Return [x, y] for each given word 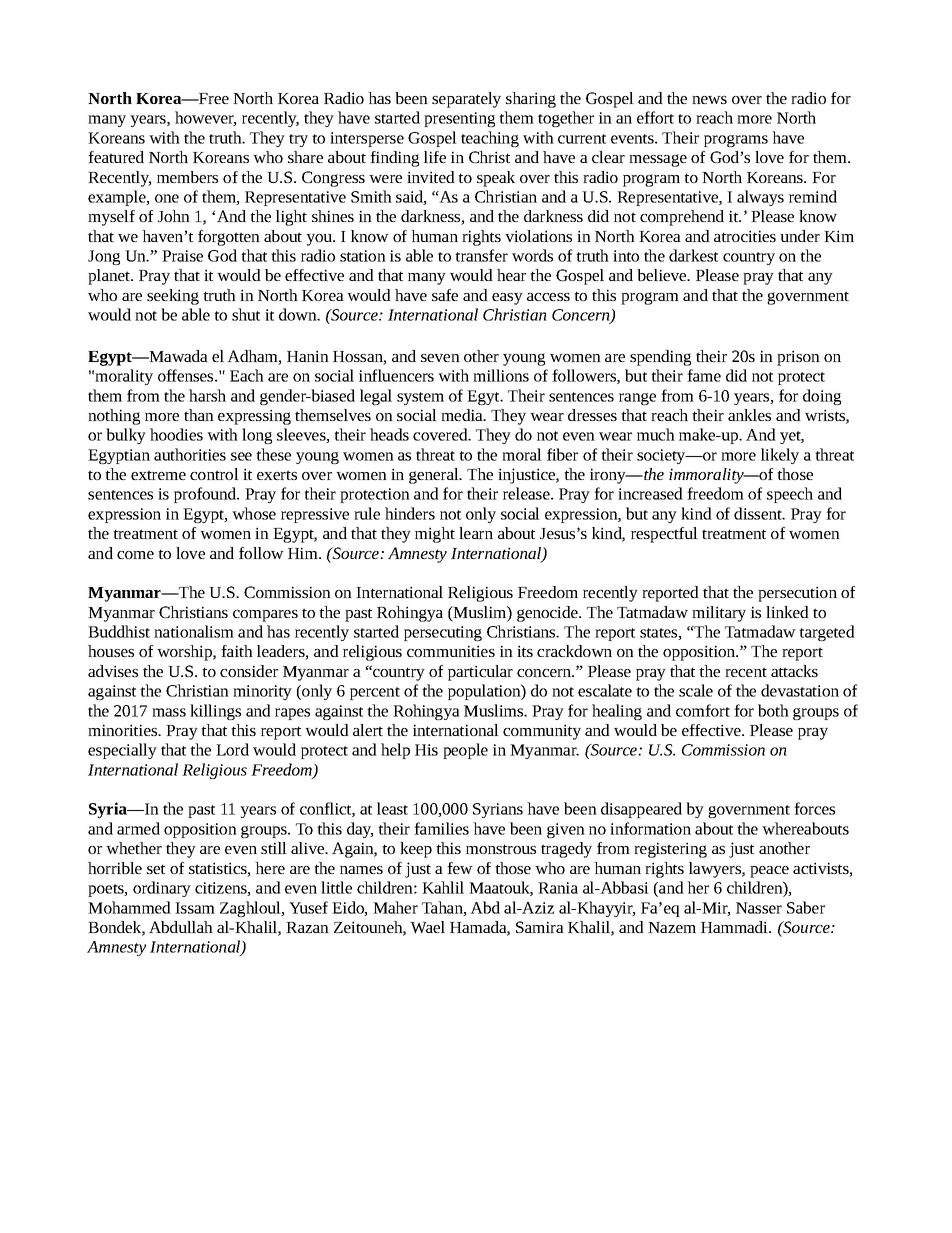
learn [476, 533]
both [773, 710]
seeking [173, 297]
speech [790, 495]
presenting [459, 119]
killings [215, 712]
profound [206, 495]
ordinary [162, 889]
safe [445, 295]
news [709, 100]
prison [798, 358]
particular [480, 673]
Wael [427, 927]
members [187, 177]
